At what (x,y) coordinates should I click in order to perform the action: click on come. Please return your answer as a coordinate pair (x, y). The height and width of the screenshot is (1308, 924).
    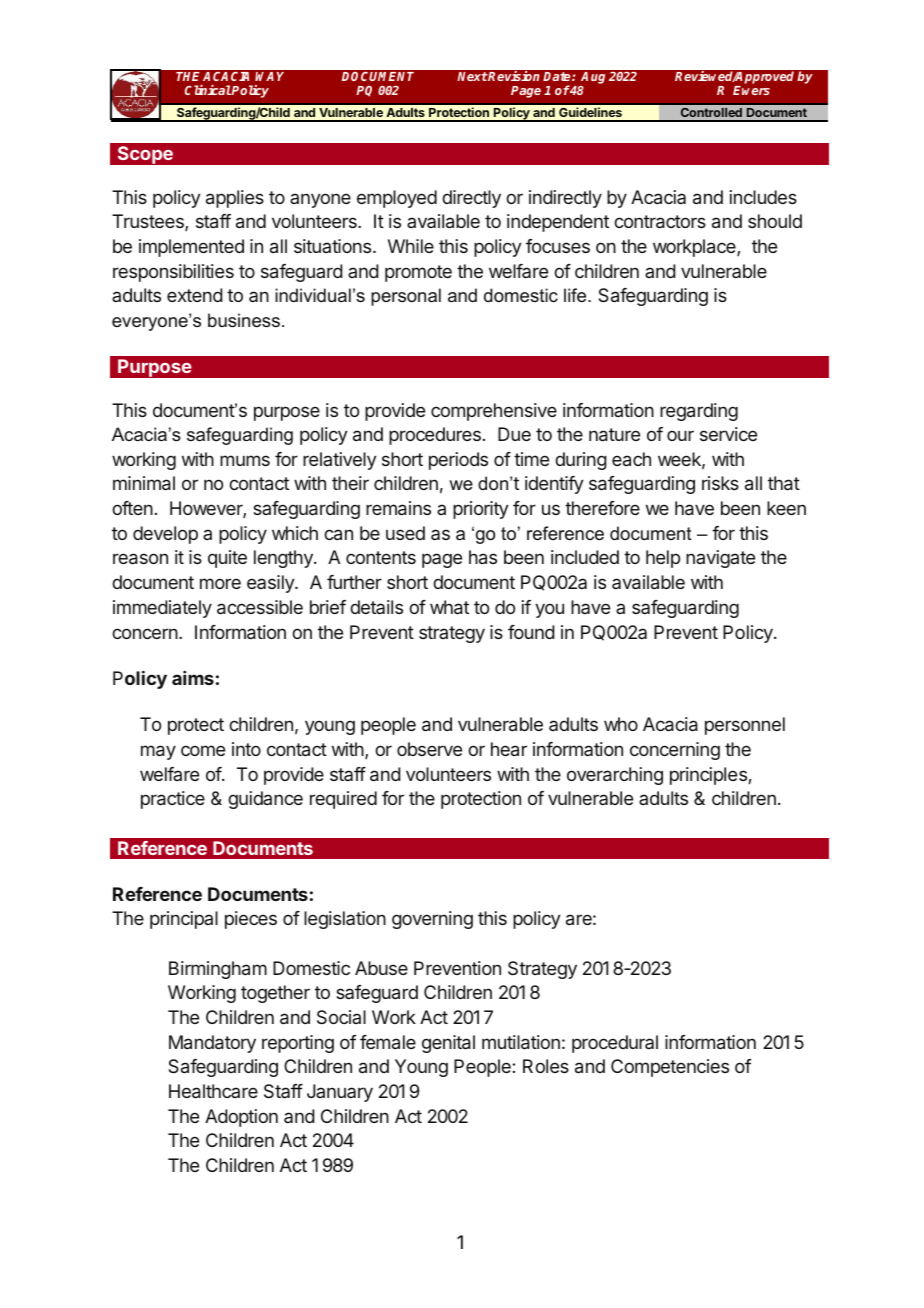
    Looking at the image, I should click on (203, 750).
